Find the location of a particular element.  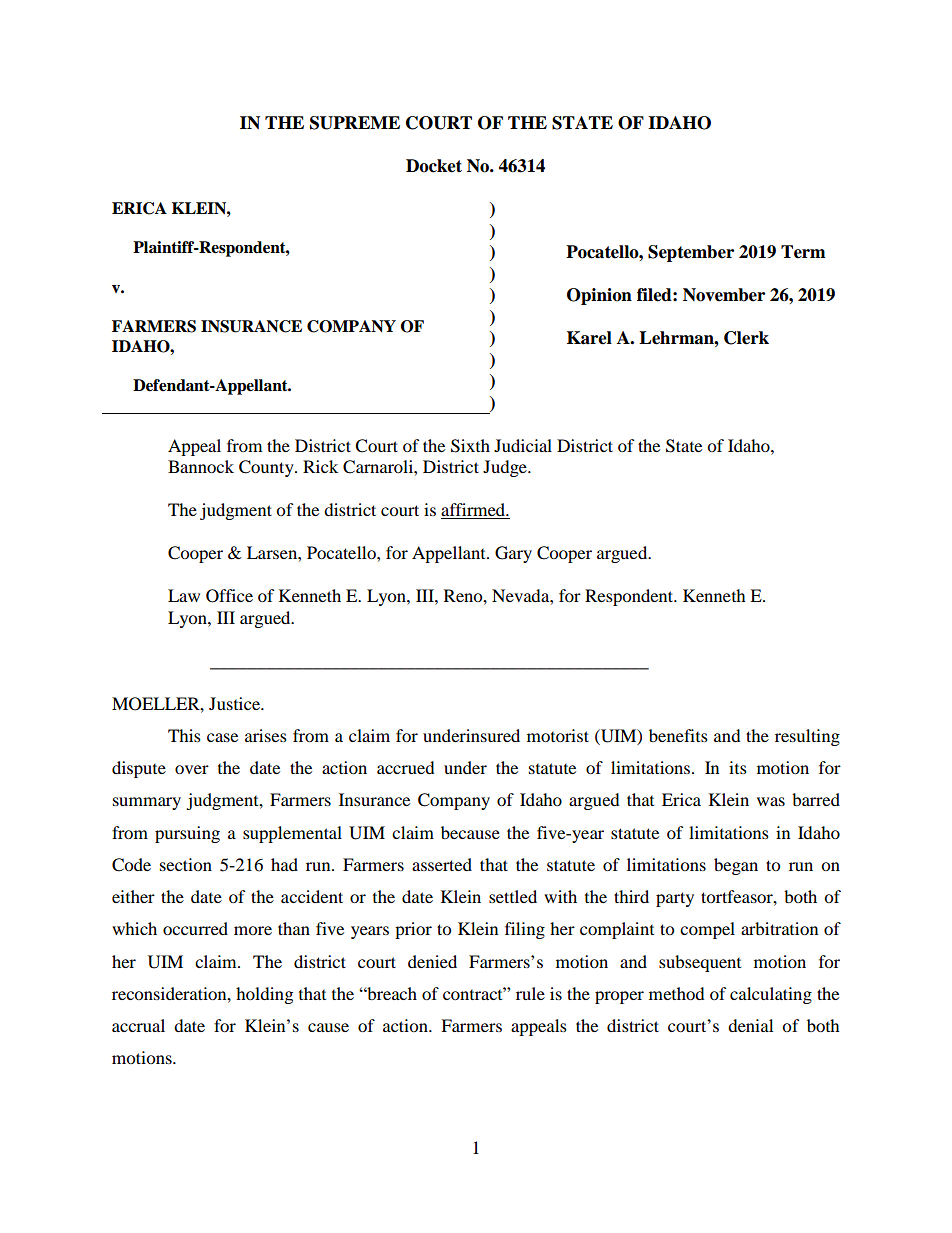

Office is located at coordinates (229, 596).
